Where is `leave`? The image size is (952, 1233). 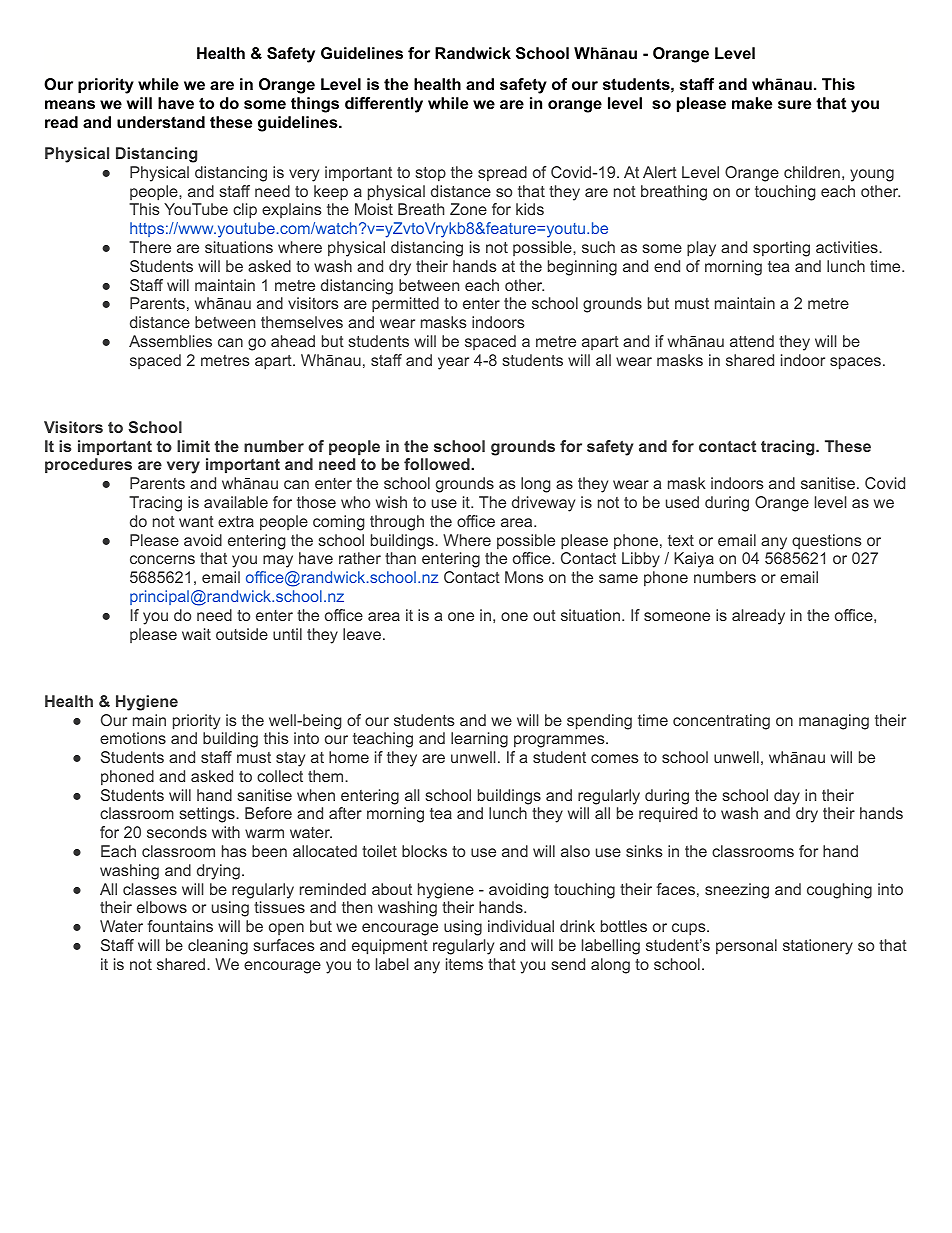 leave is located at coordinates (362, 634).
